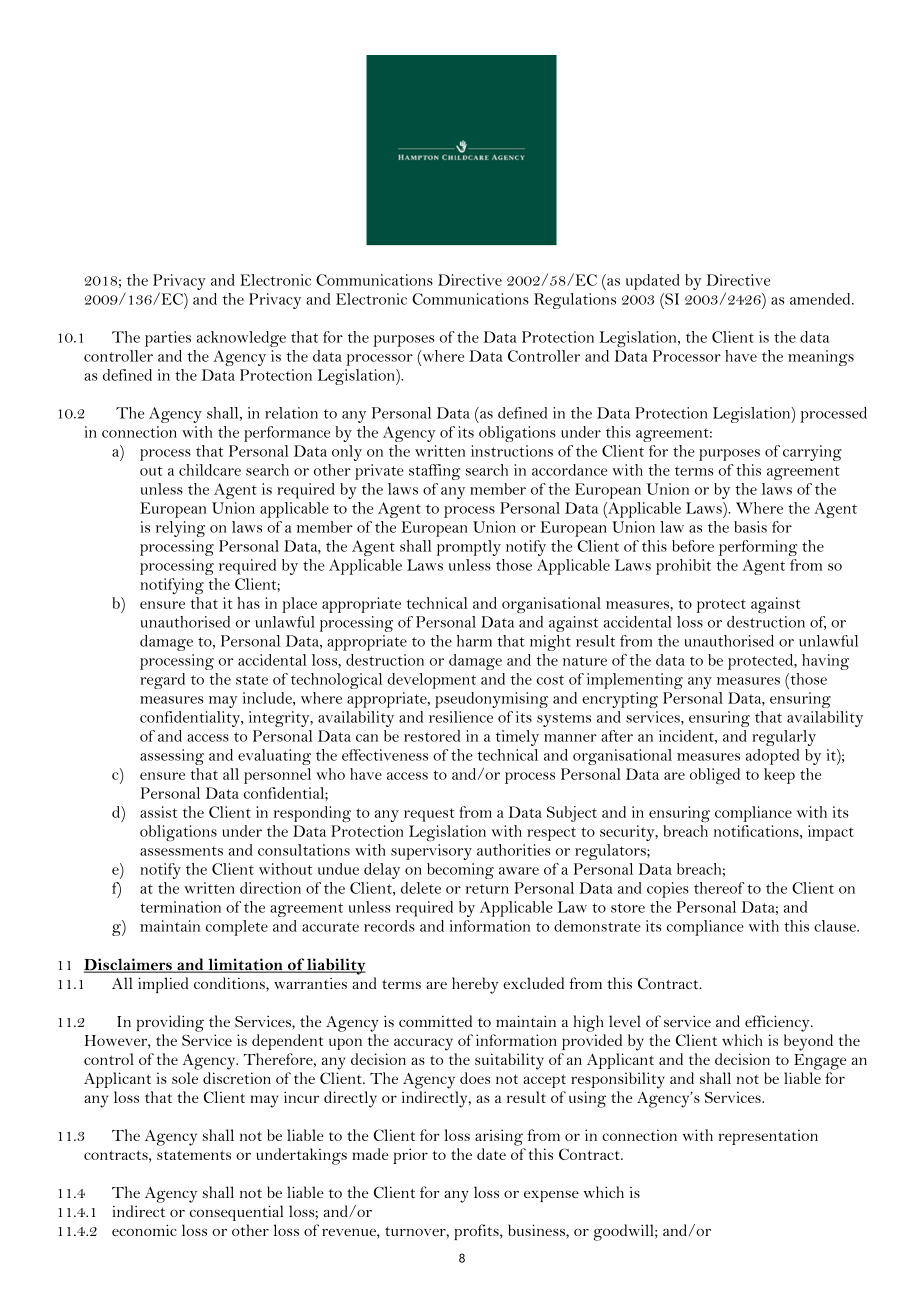 This screenshot has height=1308, width=924. Describe the element at coordinates (821, 299) in the screenshot. I see `amended` at that location.
